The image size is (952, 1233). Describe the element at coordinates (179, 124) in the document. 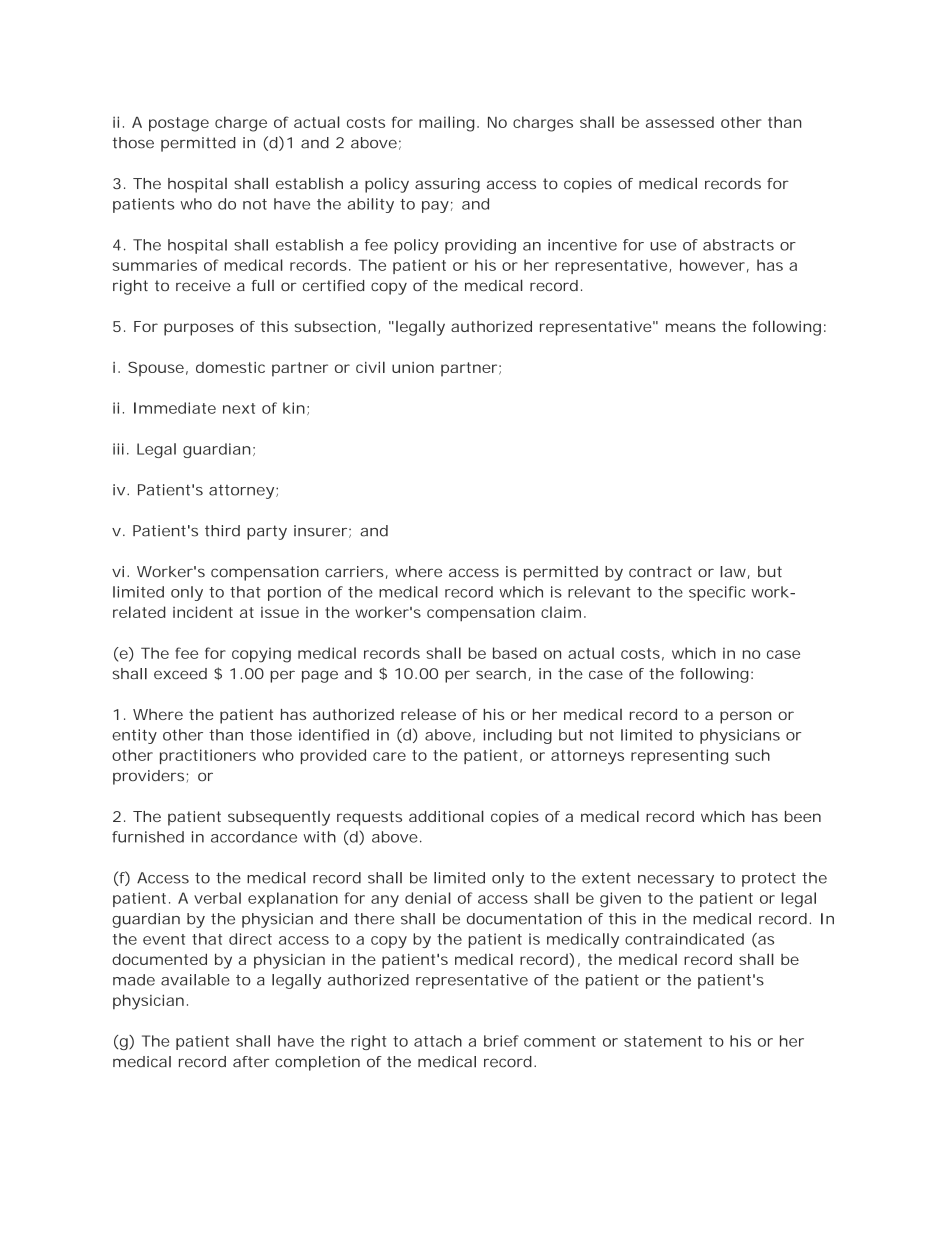

I see `postage` at that location.
